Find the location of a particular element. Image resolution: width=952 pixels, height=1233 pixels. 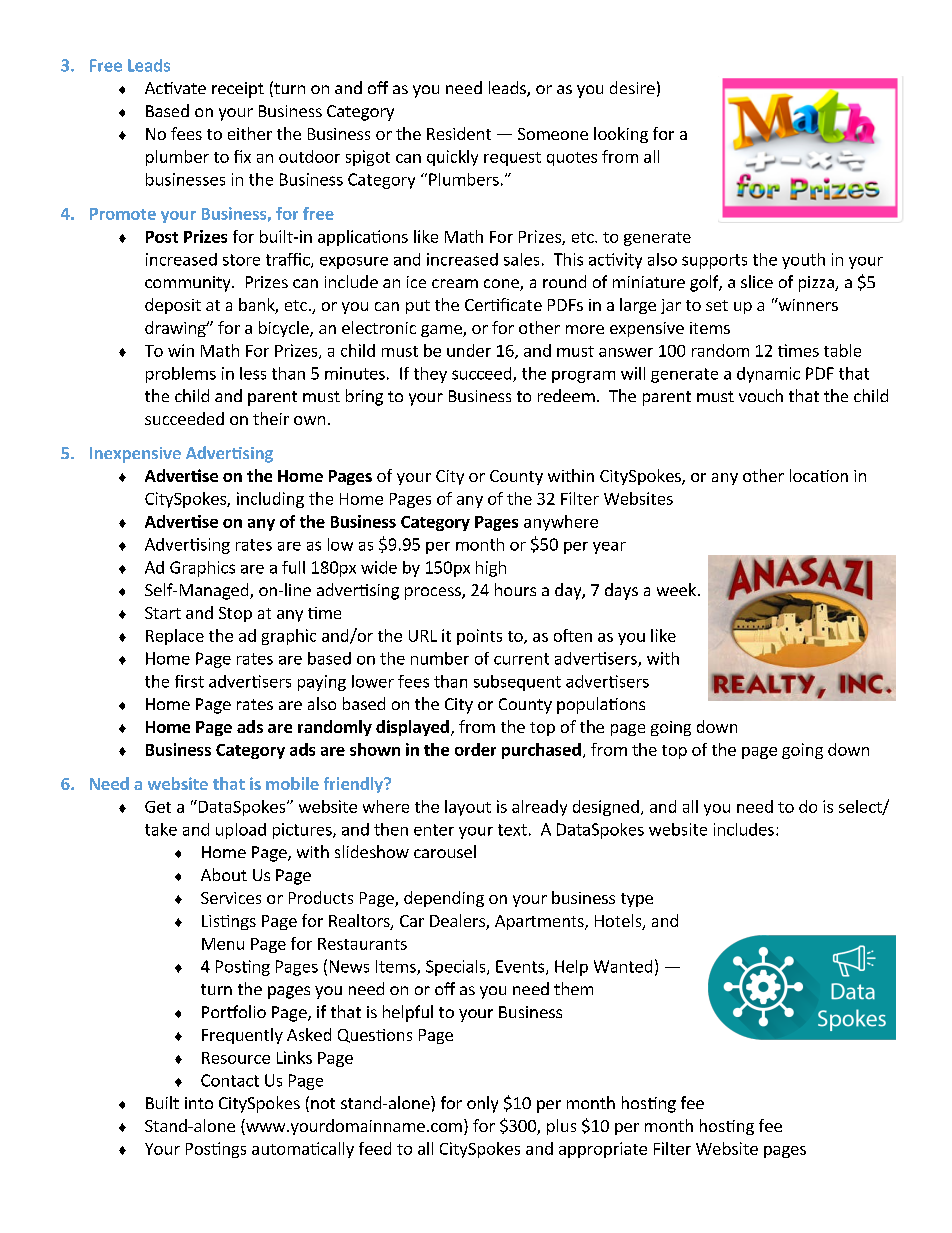

designed is located at coordinates (606, 808).
